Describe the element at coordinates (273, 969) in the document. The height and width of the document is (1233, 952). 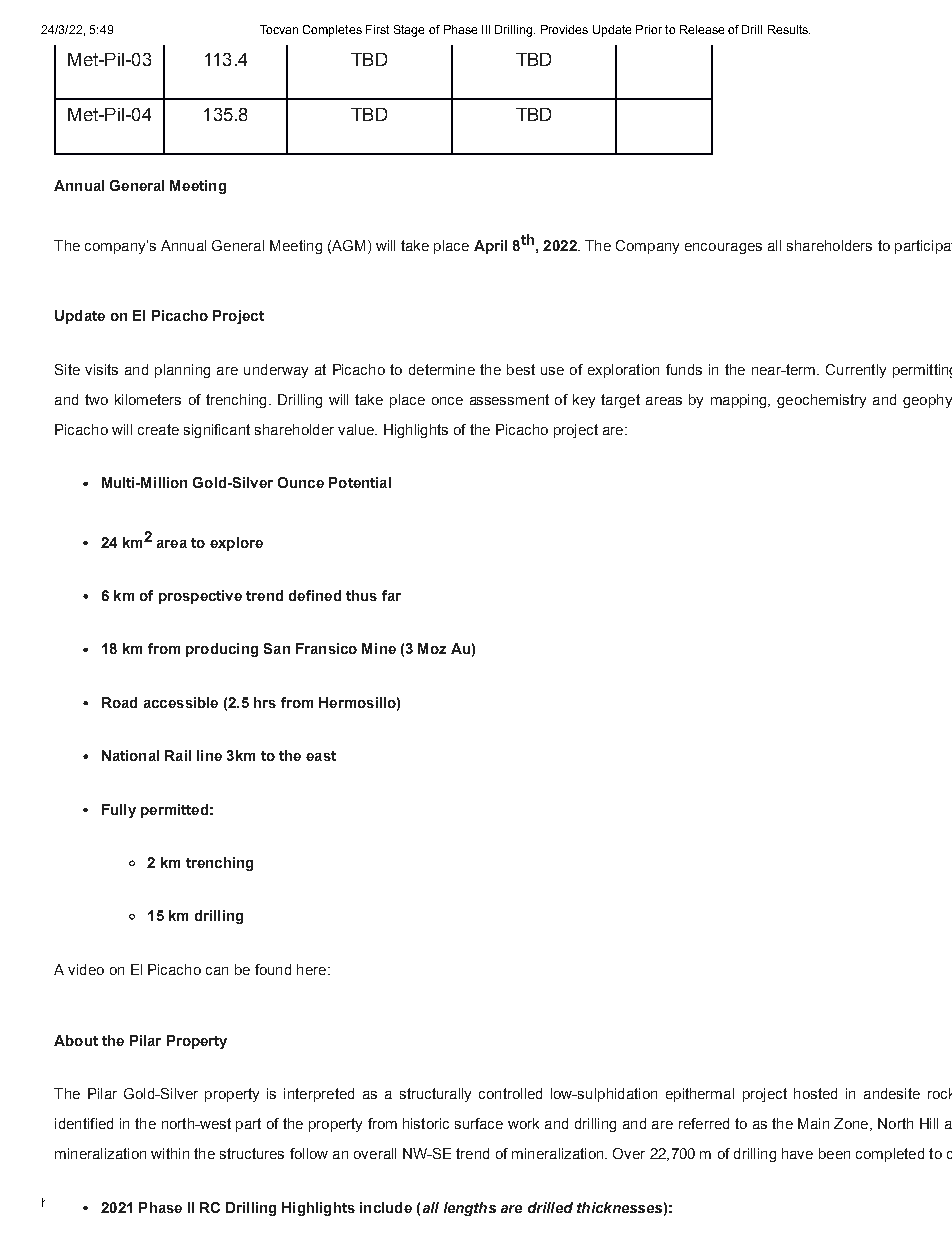
I see `found` at that location.
